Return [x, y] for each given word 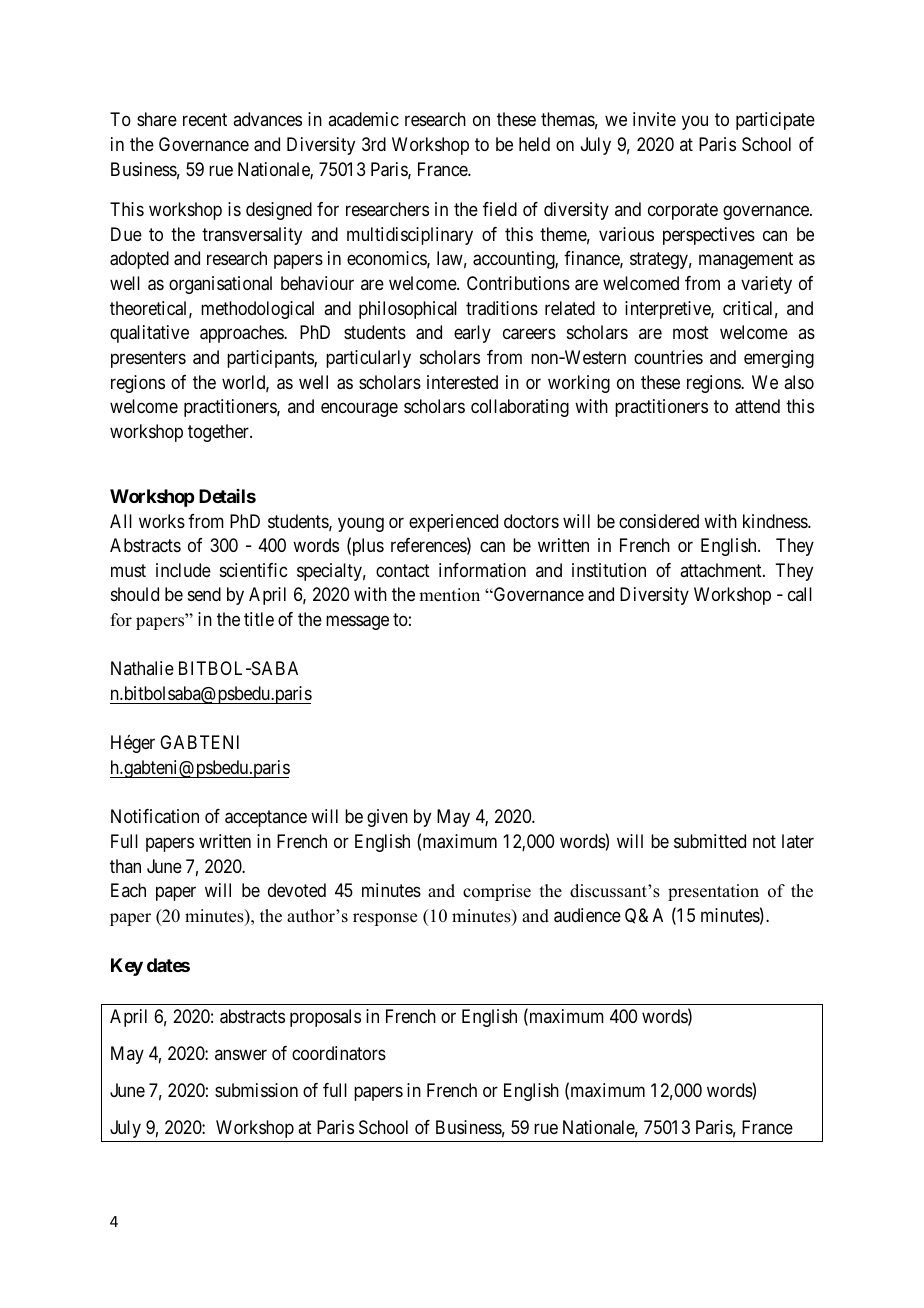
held [534, 144]
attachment [722, 570]
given [387, 818]
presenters [148, 359]
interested [462, 382]
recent [205, 120]
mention [449, 595]
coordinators [339, 1053]
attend [757, 406]
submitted [710, 841]
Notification [155, 816]
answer [241, 1054]
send [204, 594]
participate [775, 121]
